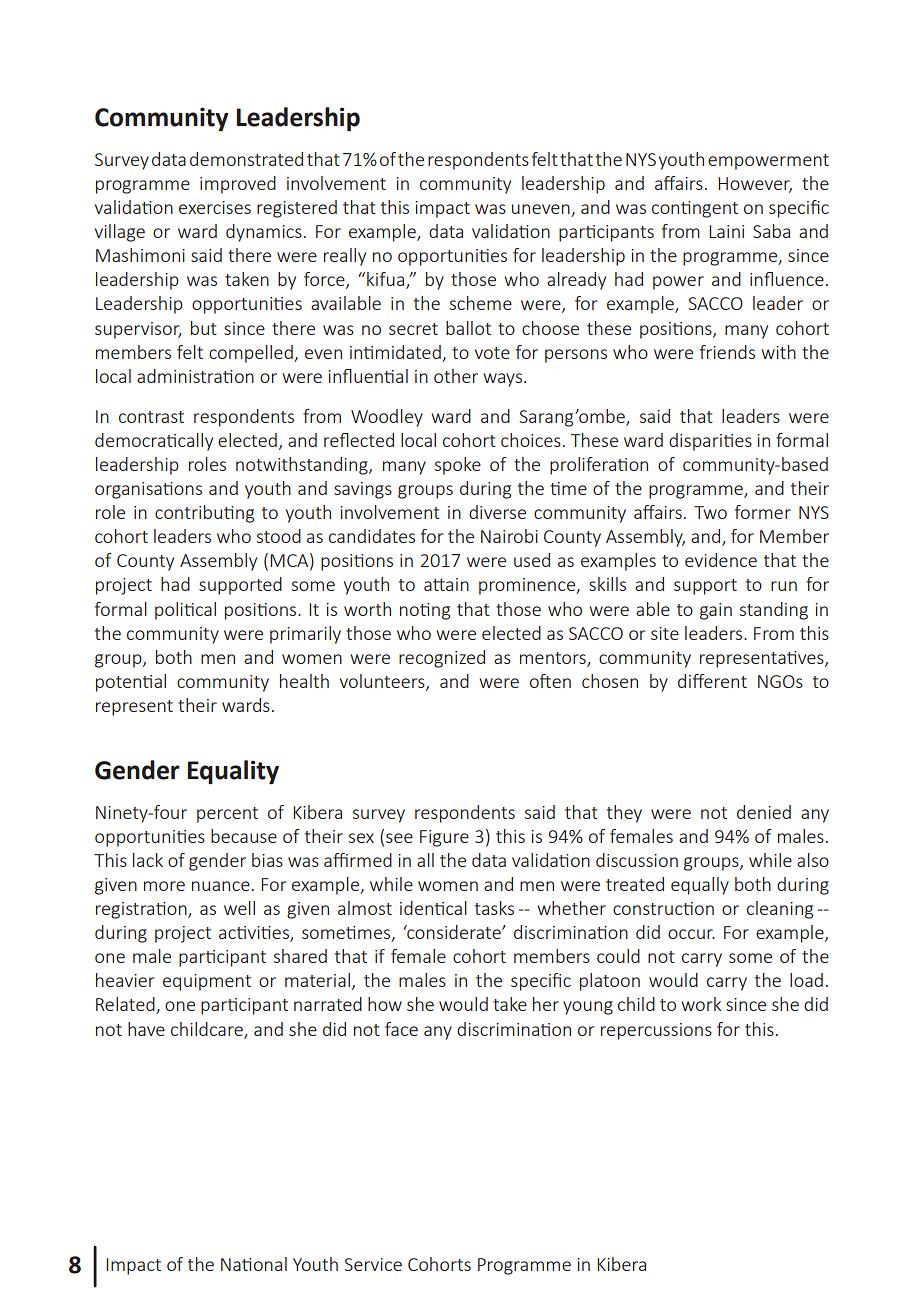 This screenshot has height=1314, width=924. Describe the element at coordinates (701, 1004) in the screenshot. I see `work` at that location.
